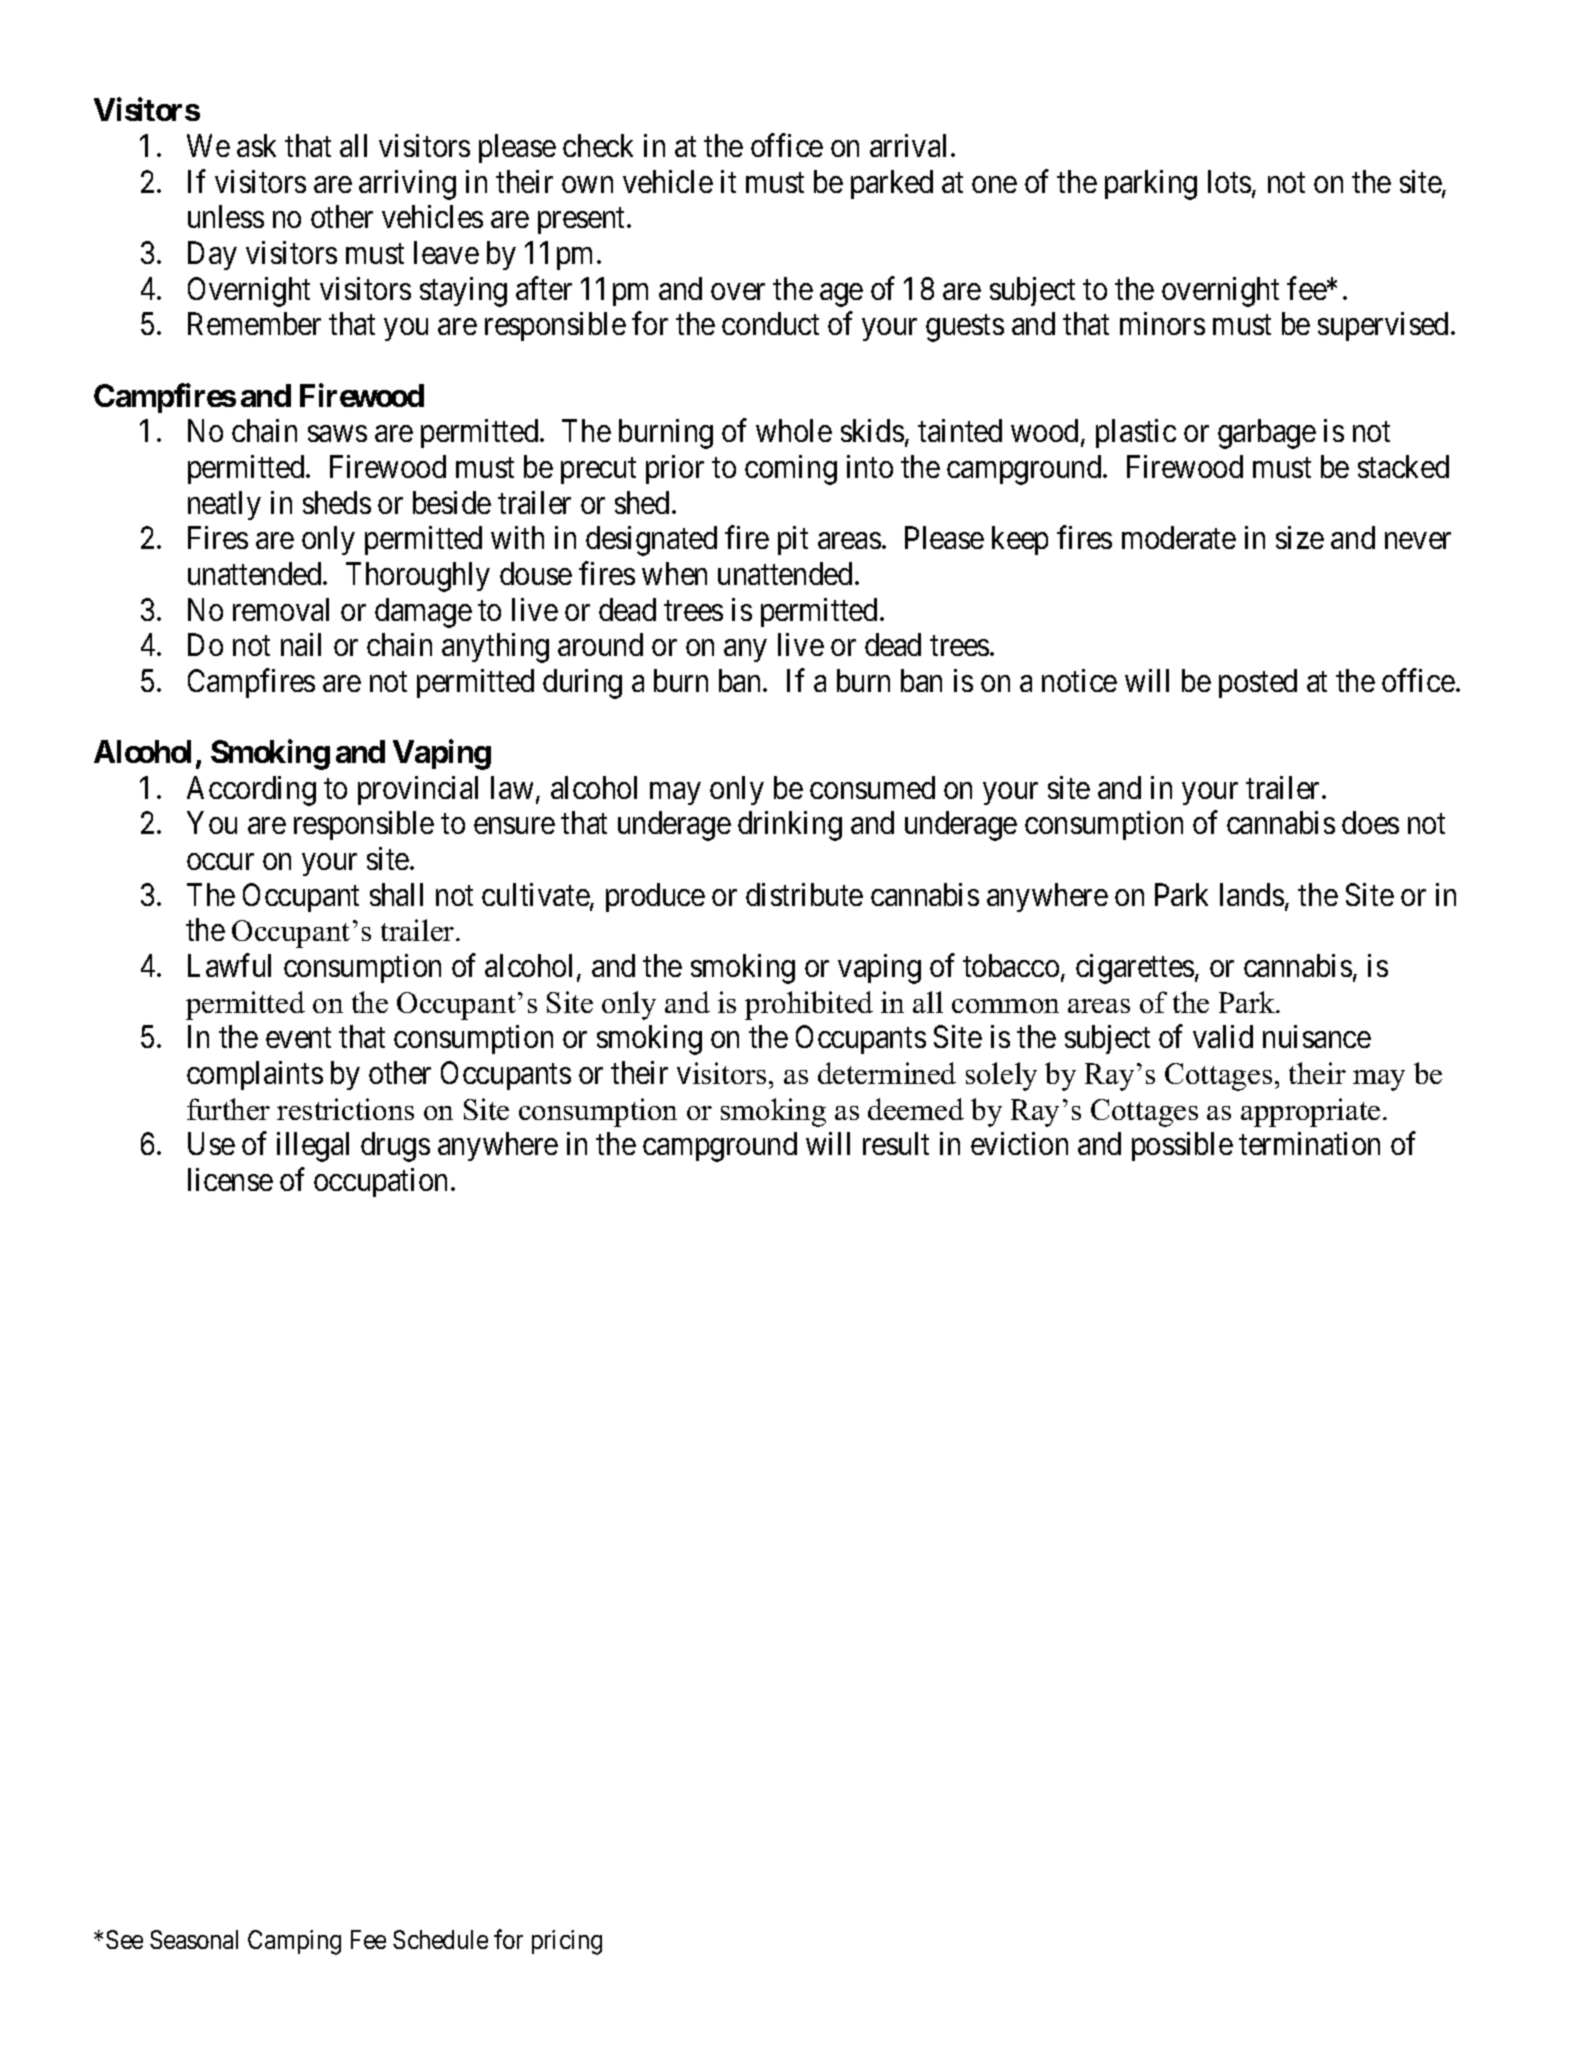 The width and height of the document is (1581, 2046). What do you see at coordinates (1229, 181) in the document?
I see `lots` at bounding box center [1229, 181].
